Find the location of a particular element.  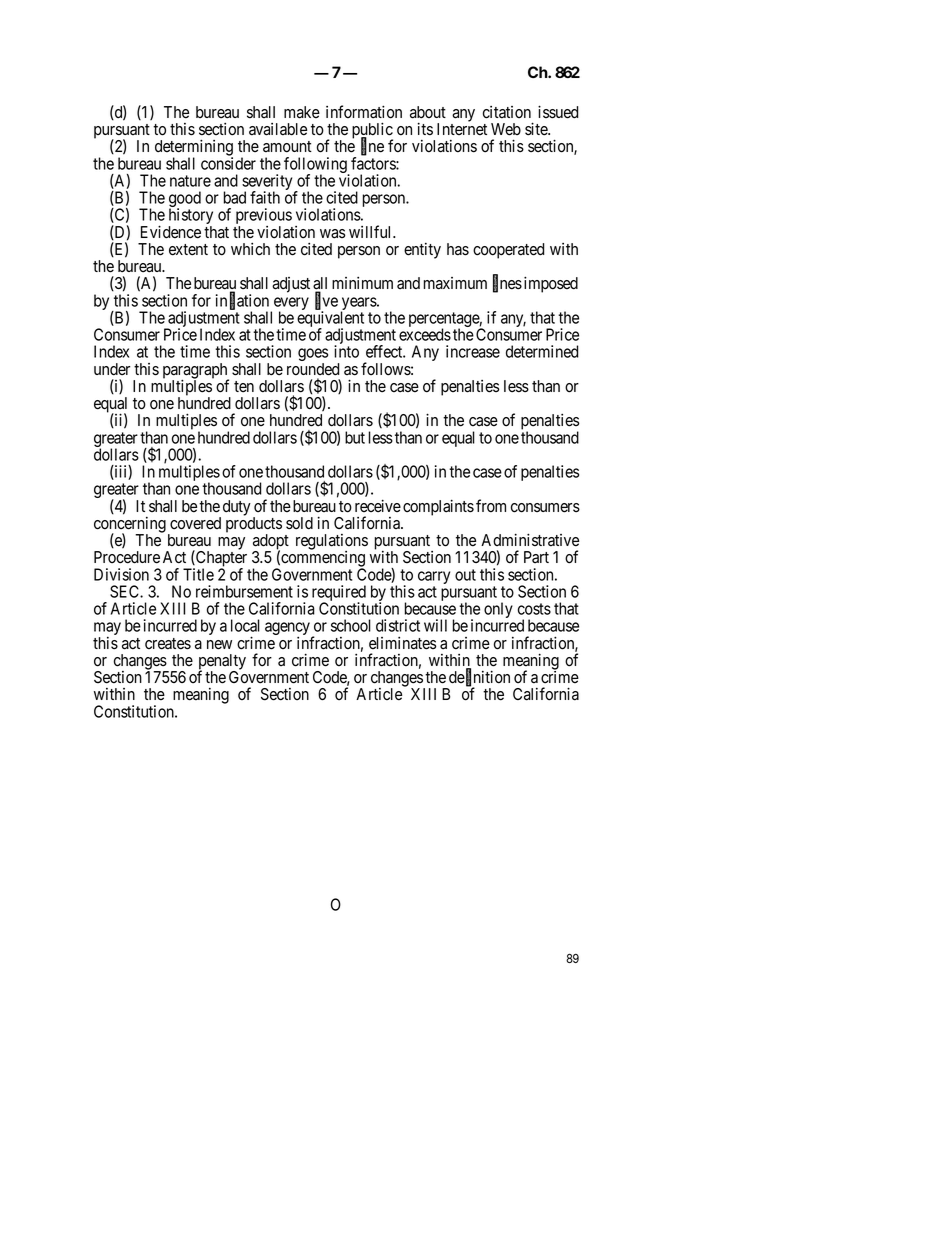

public is located at coordinates (372, 131).
